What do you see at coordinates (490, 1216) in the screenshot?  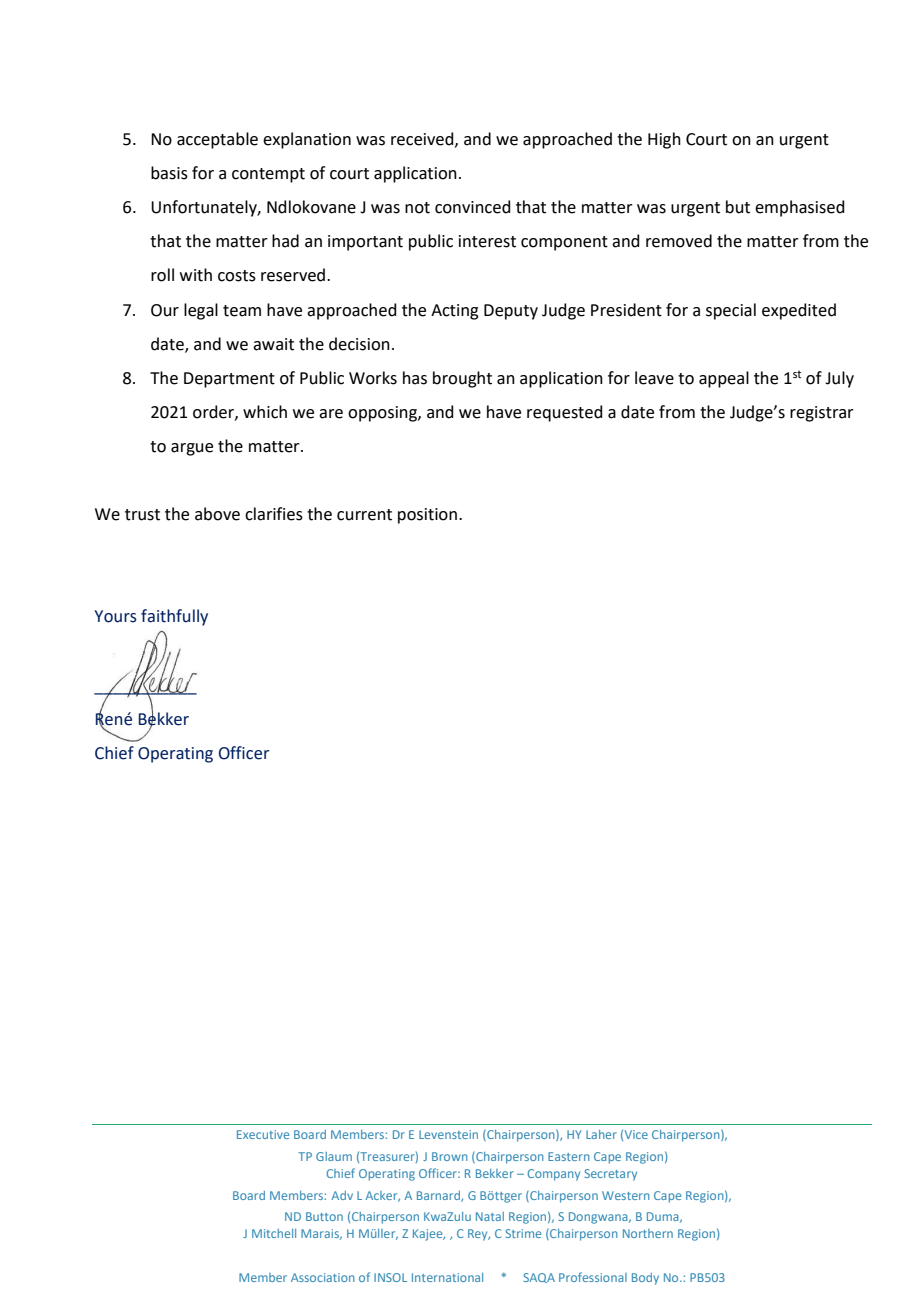 I see `Natal` at bounding box center [490, 1216].
